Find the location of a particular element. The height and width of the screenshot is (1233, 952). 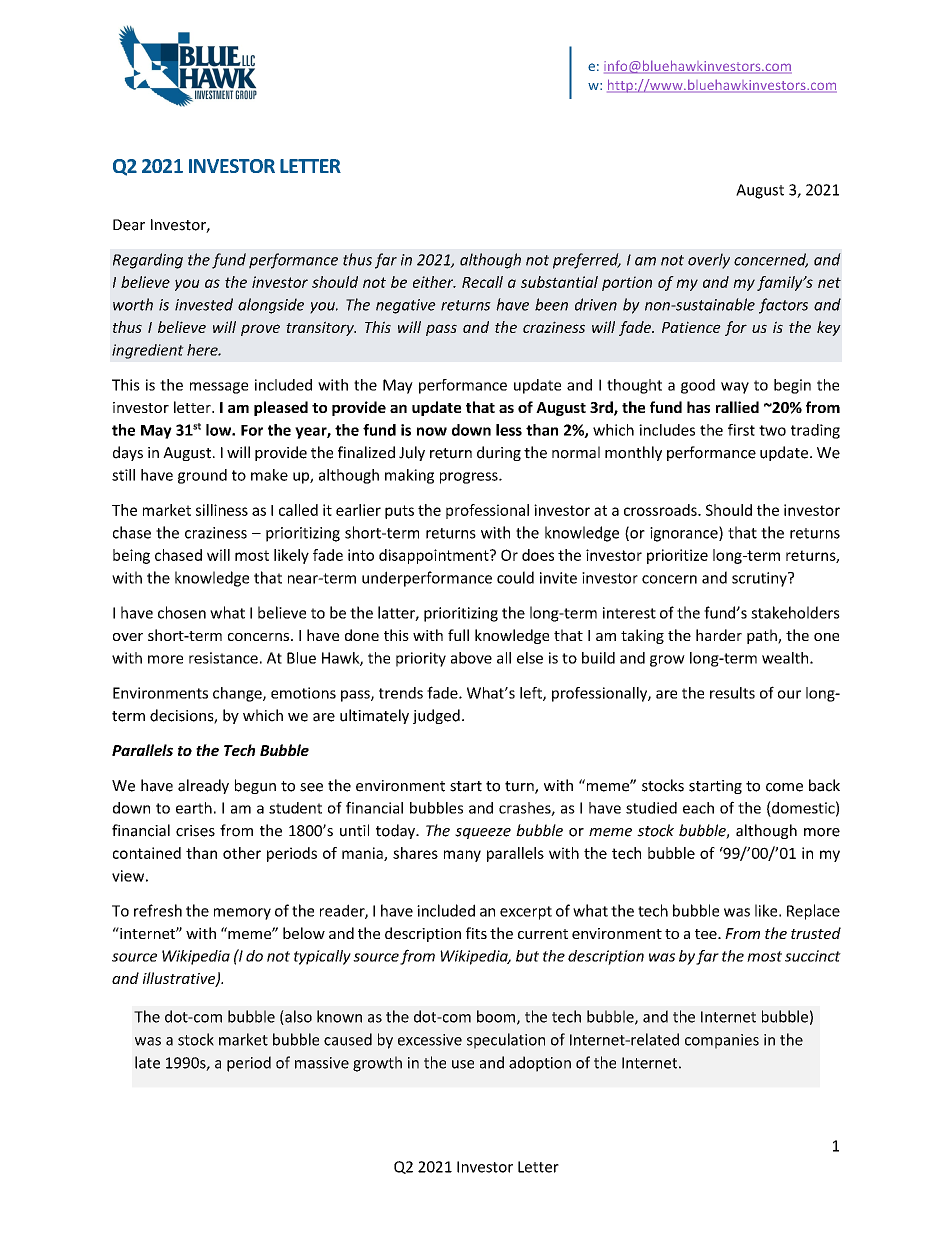

silliness is located at coordinates (222, 510).
